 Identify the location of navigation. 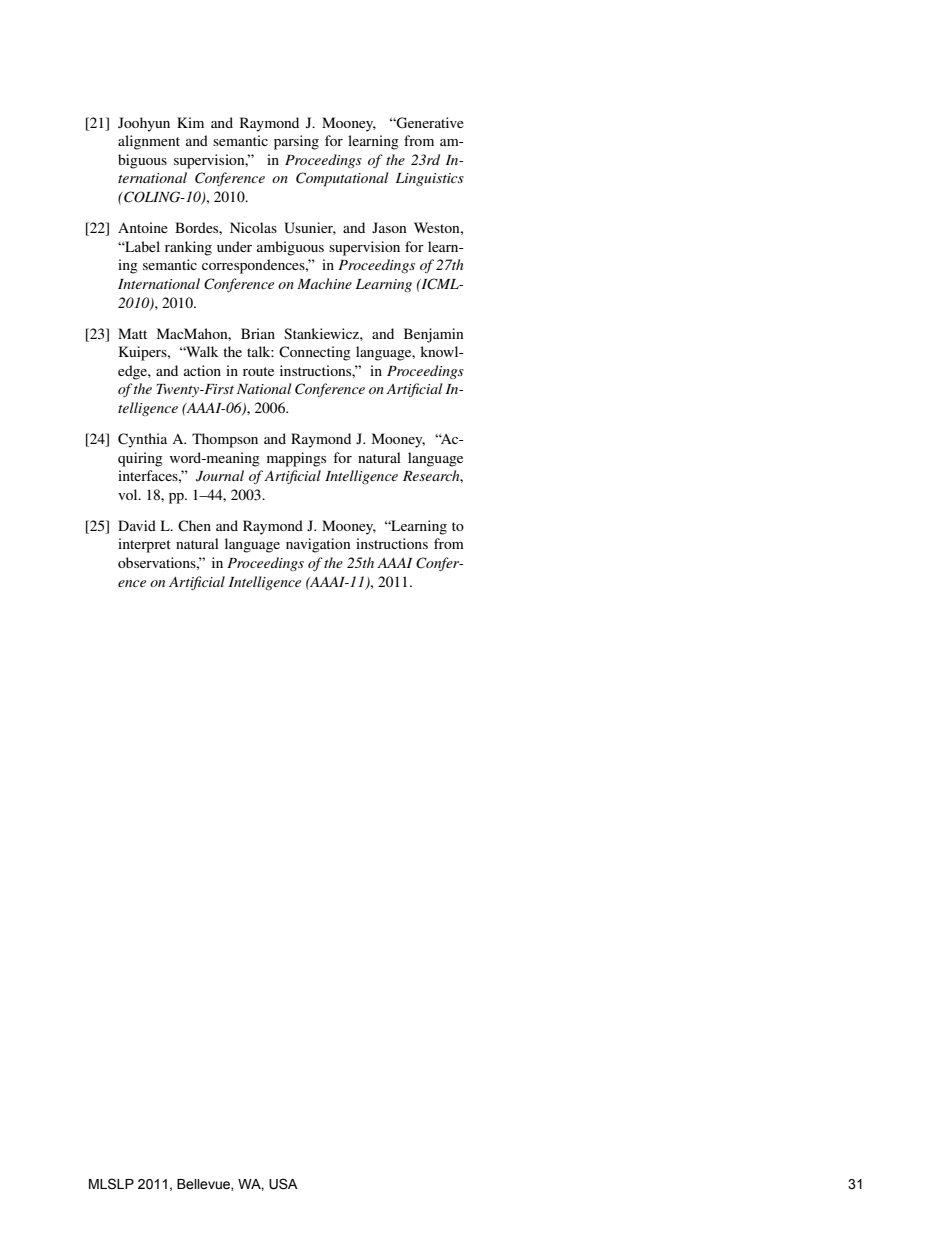
(318, 545).
